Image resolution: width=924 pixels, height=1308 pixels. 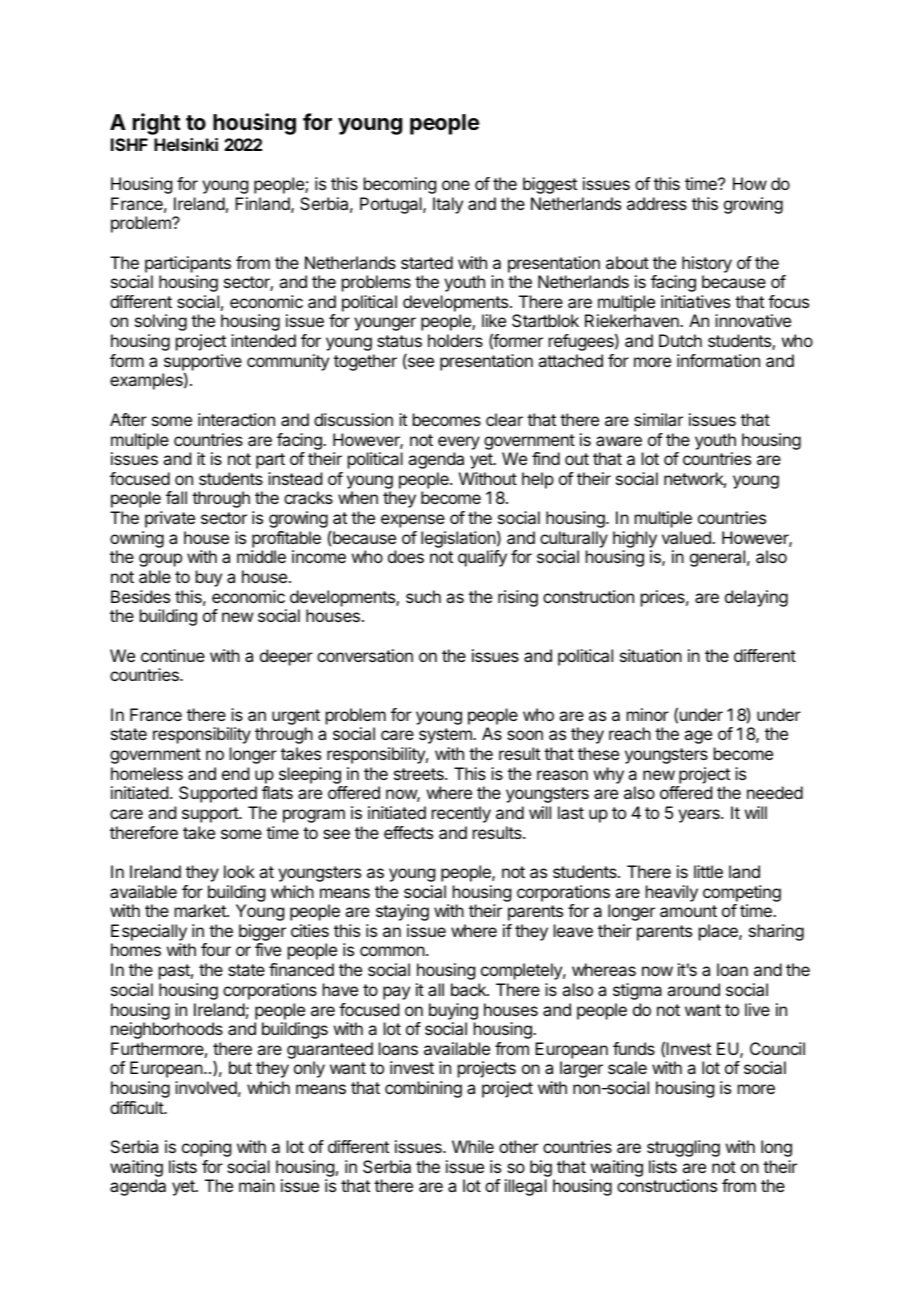 I want to click on fall, so click(x=176, y=497).
